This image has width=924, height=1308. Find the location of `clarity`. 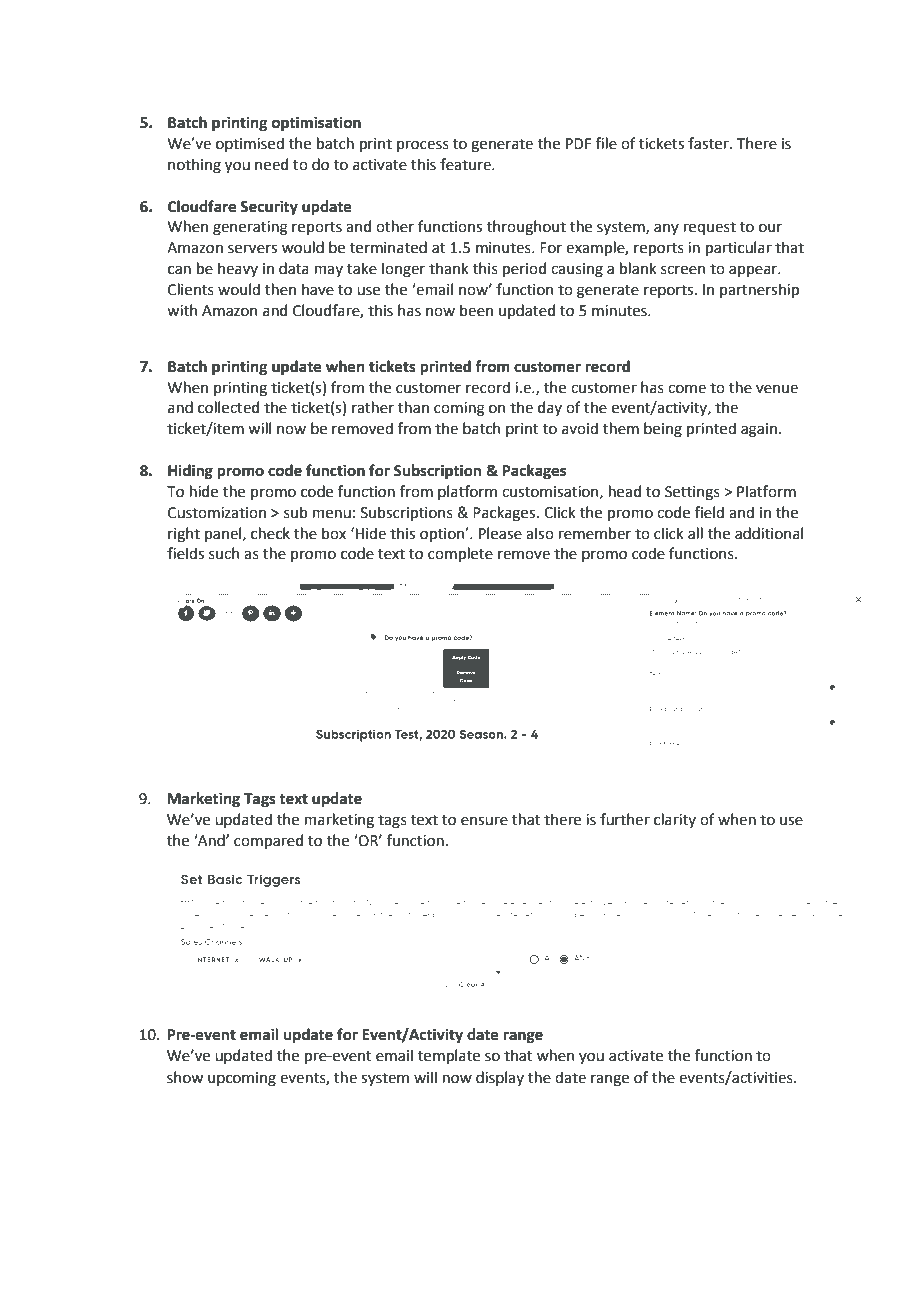

clarity is located at coordinates (675, 820).
